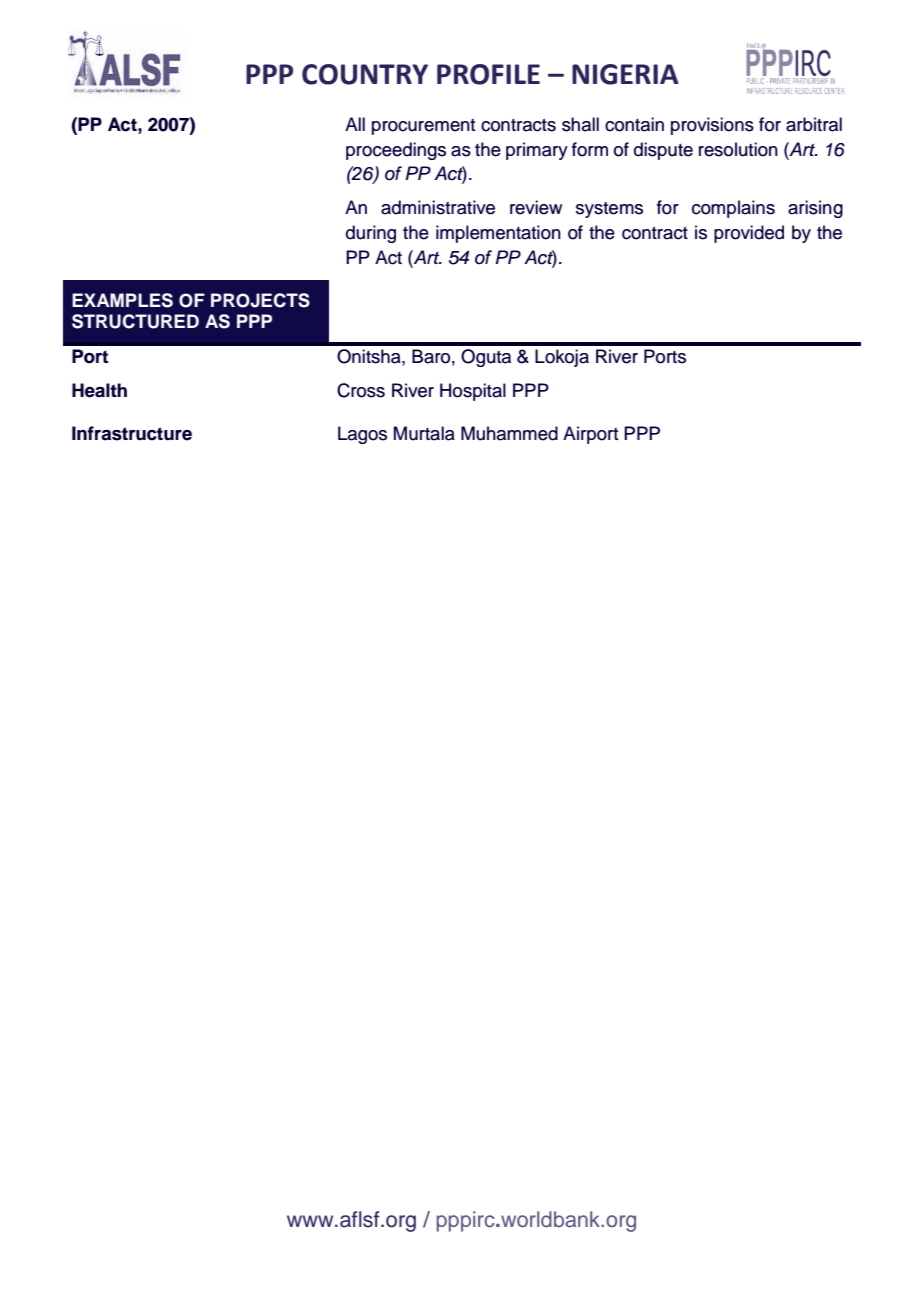 The image size is (924, 1308). I want to click on Muhammed, so click(509, 433).
